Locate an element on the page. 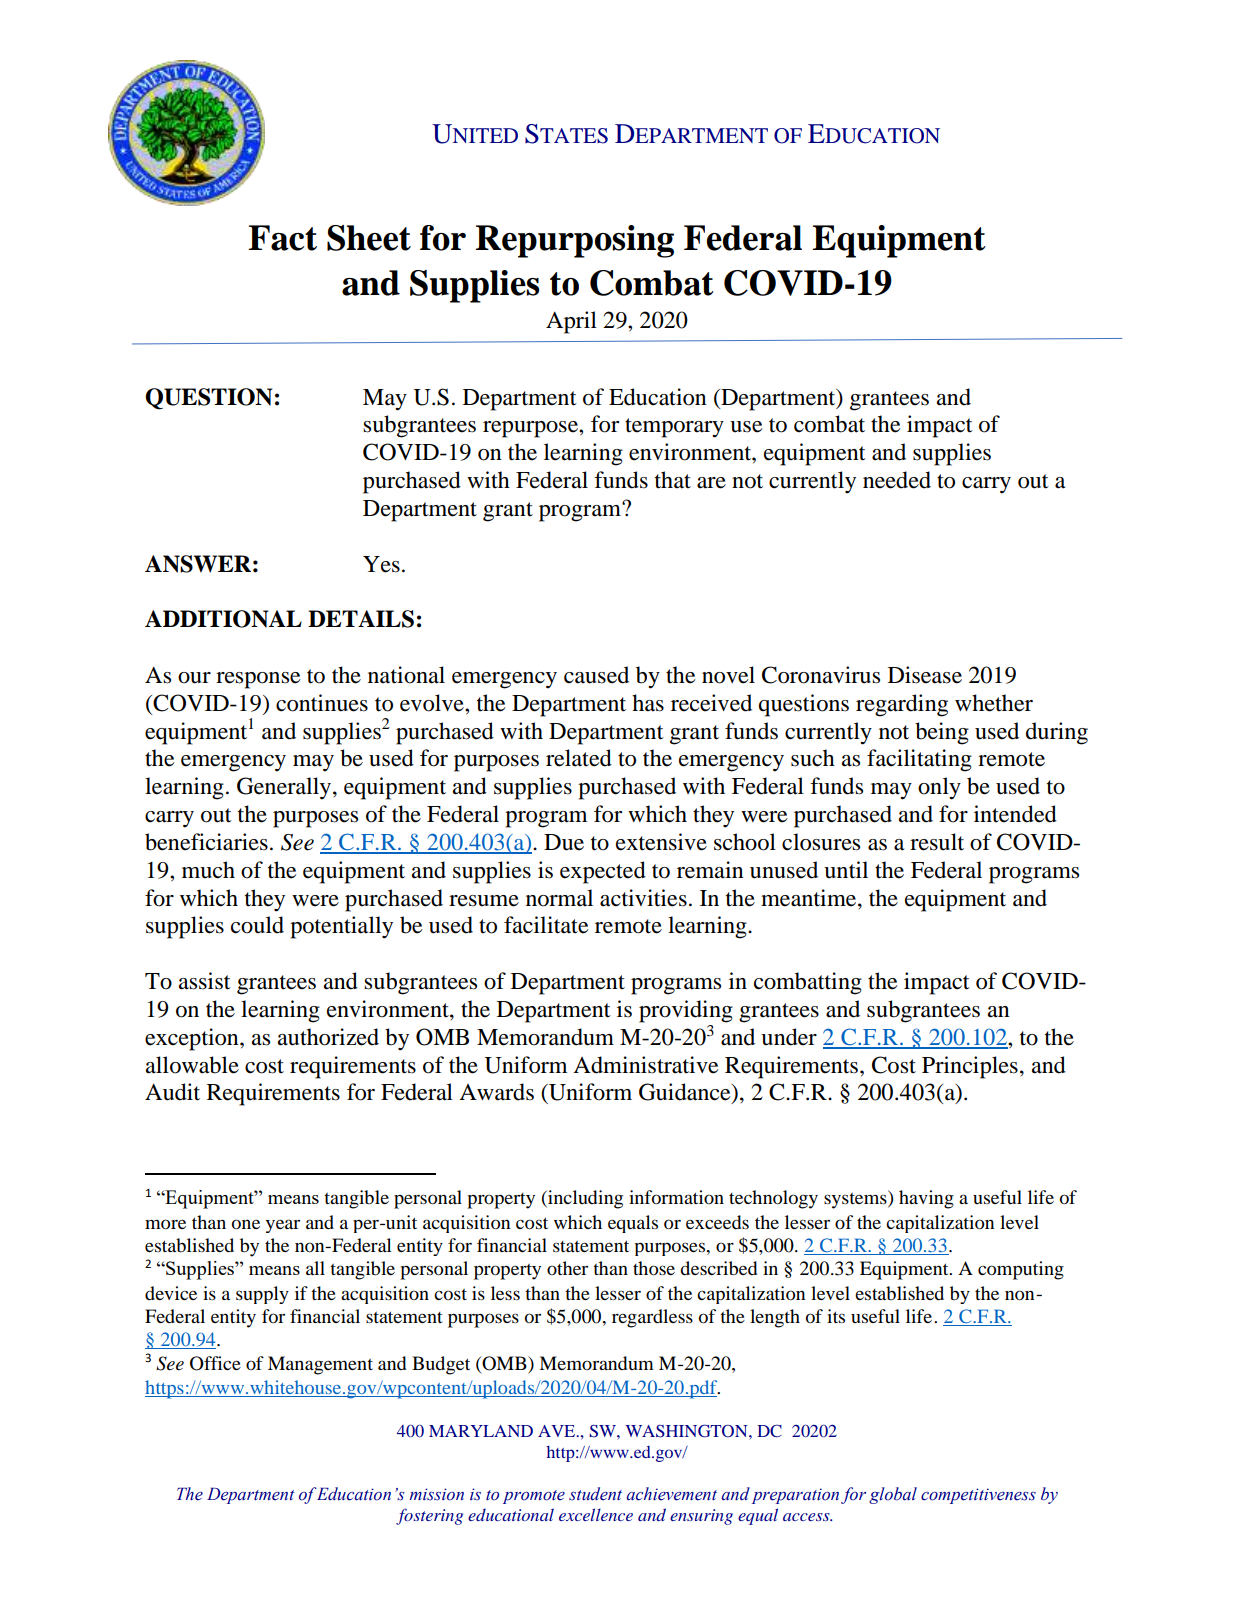  expected is located at coordinates (603, 872).
